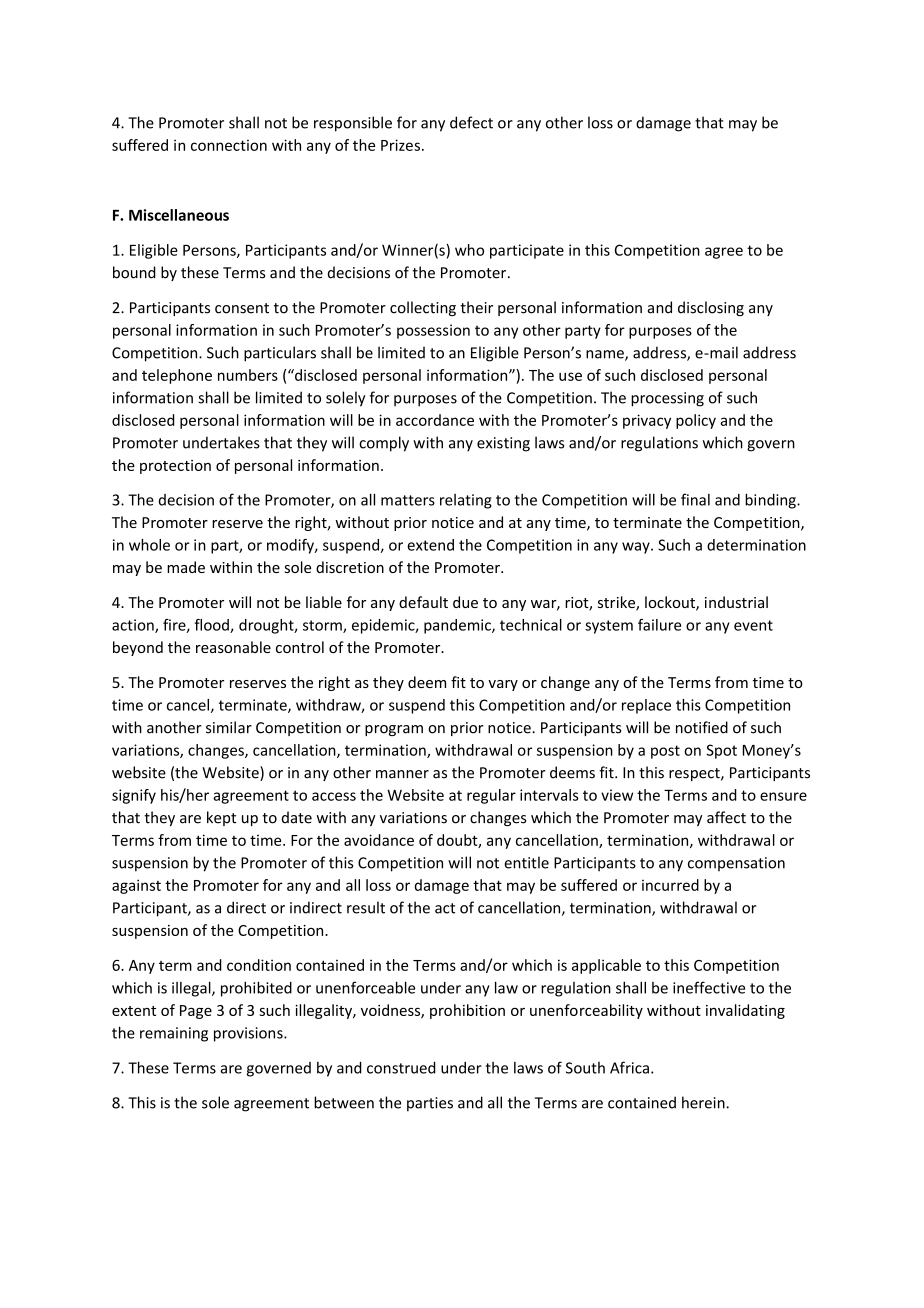  I want to click on construed, so click(401, 1068).
